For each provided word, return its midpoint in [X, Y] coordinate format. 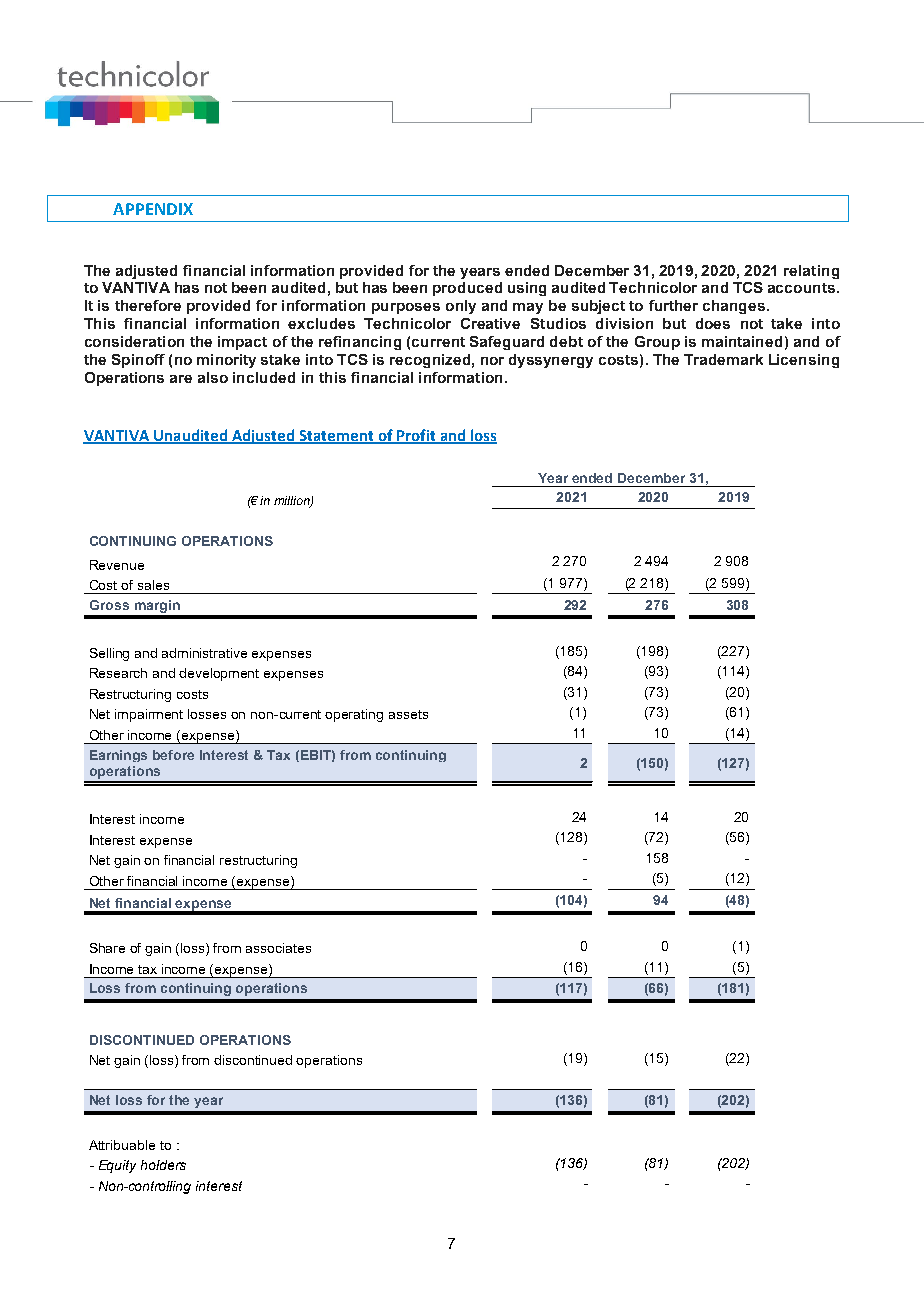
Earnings [118, 756]
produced [467, 289]
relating [811, 272]
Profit [416, 436]
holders [163, 1165]
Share [107, 948]
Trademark [723, 359]
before [173, 755]
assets [408, 714]
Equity [117, 1166]
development [219, 674]
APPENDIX [153, 209]
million [293, 502]
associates [278, 948]
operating [354, 715]
